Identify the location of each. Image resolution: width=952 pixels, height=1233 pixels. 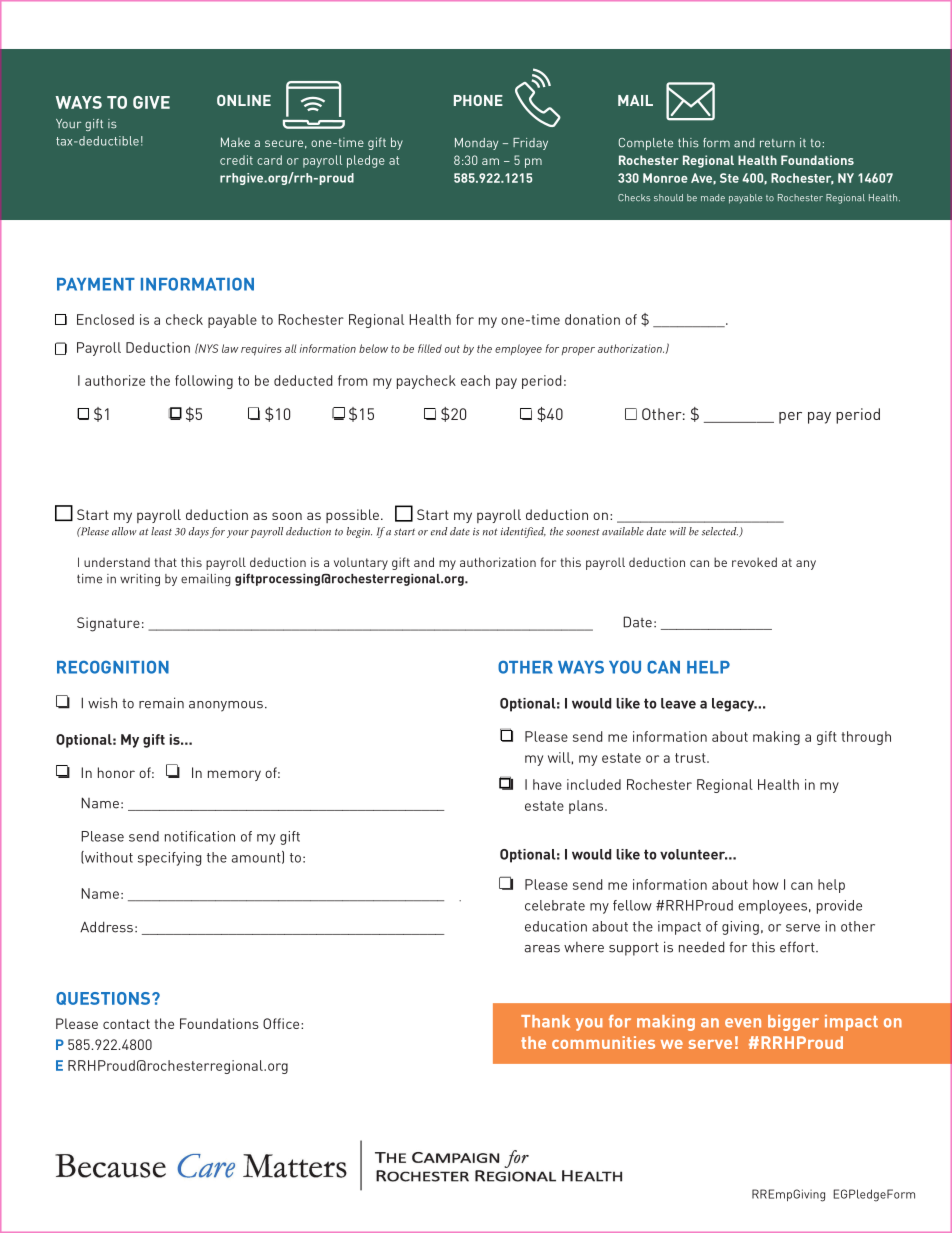
(475, 380).
